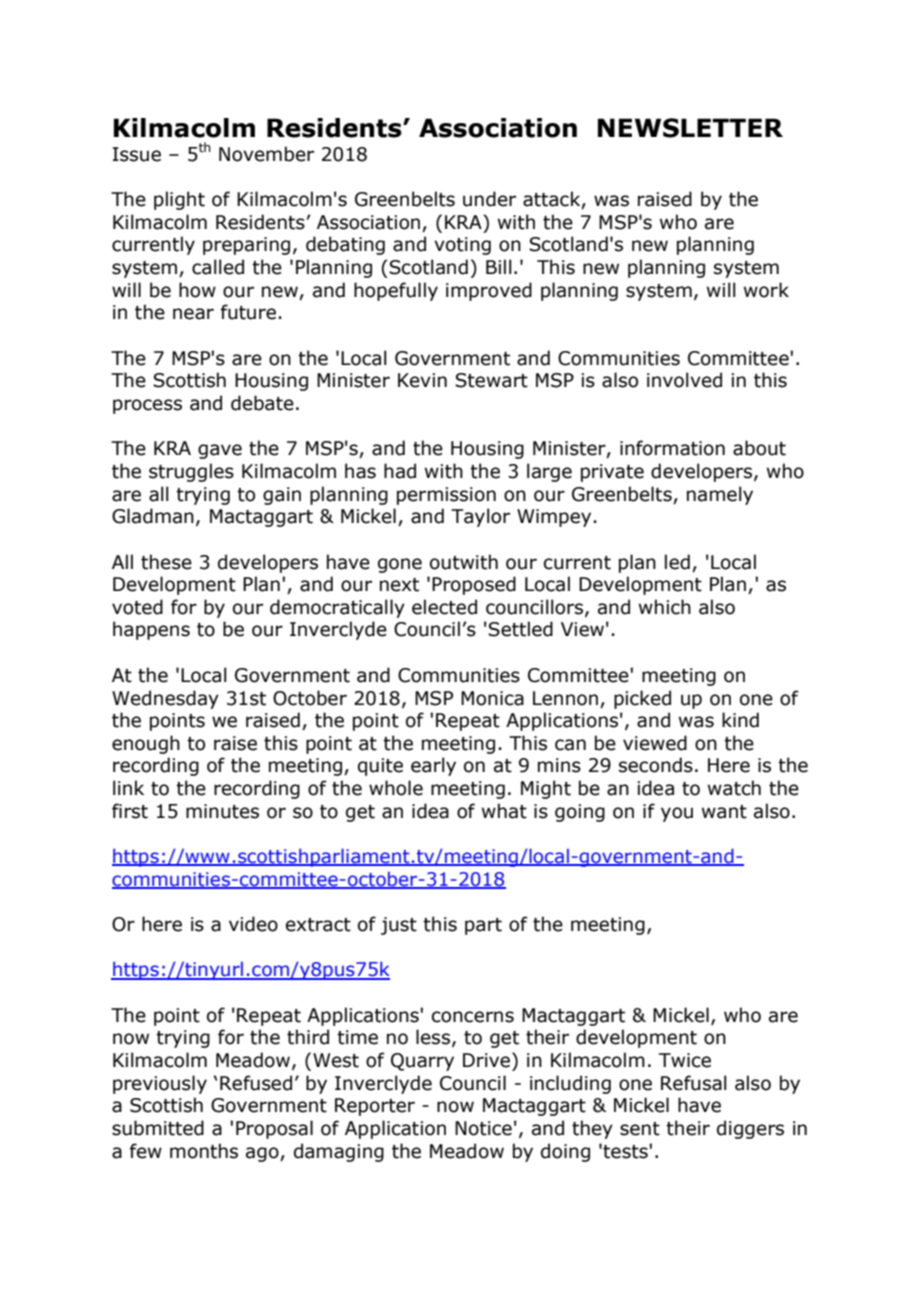  Describe the element at coordinates (489, 199) in the screenshot. I see `under` at that location.
